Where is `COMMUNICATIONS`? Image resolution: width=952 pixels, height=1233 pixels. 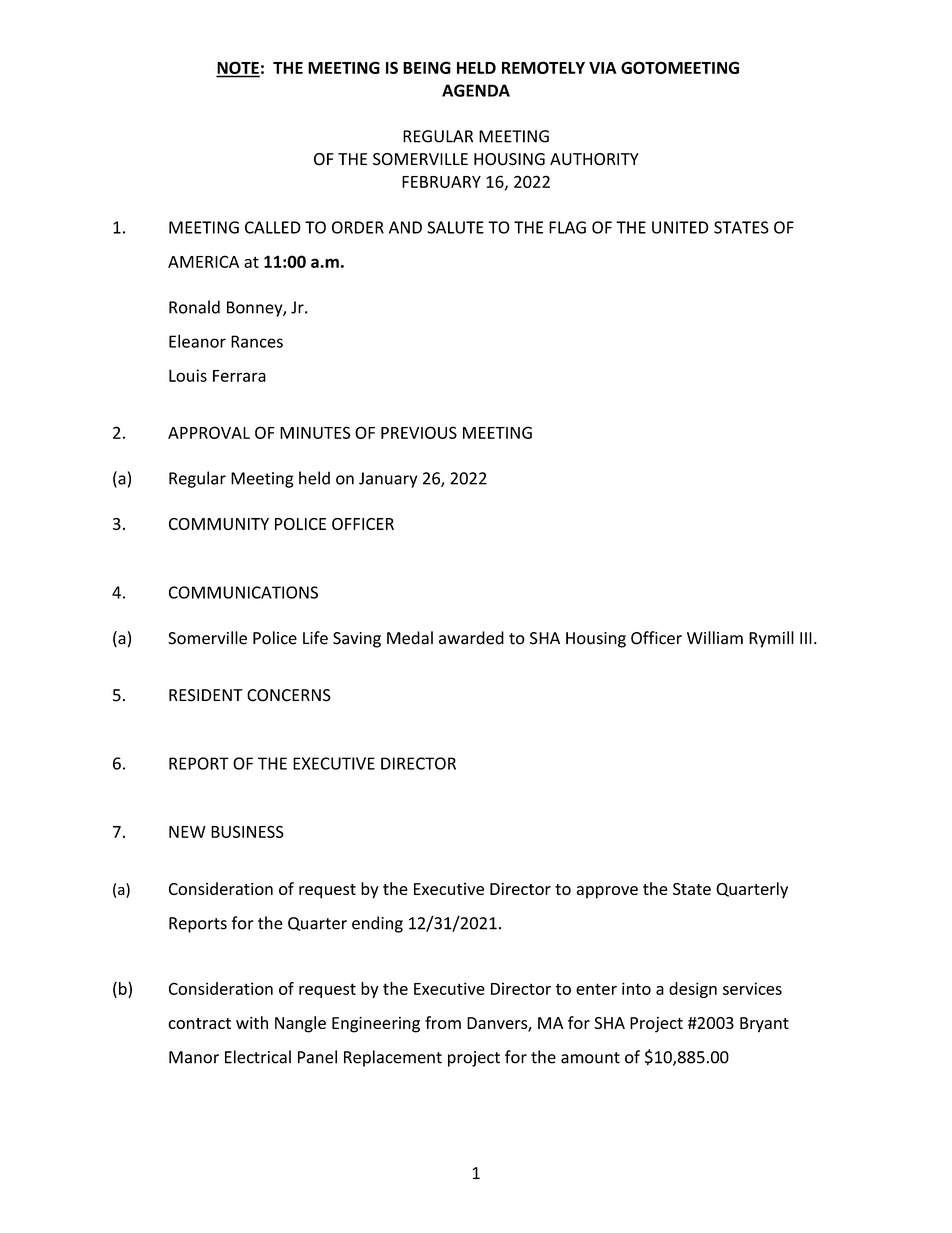
COMMUNICATIONS is located at coordinates (243, 592).
